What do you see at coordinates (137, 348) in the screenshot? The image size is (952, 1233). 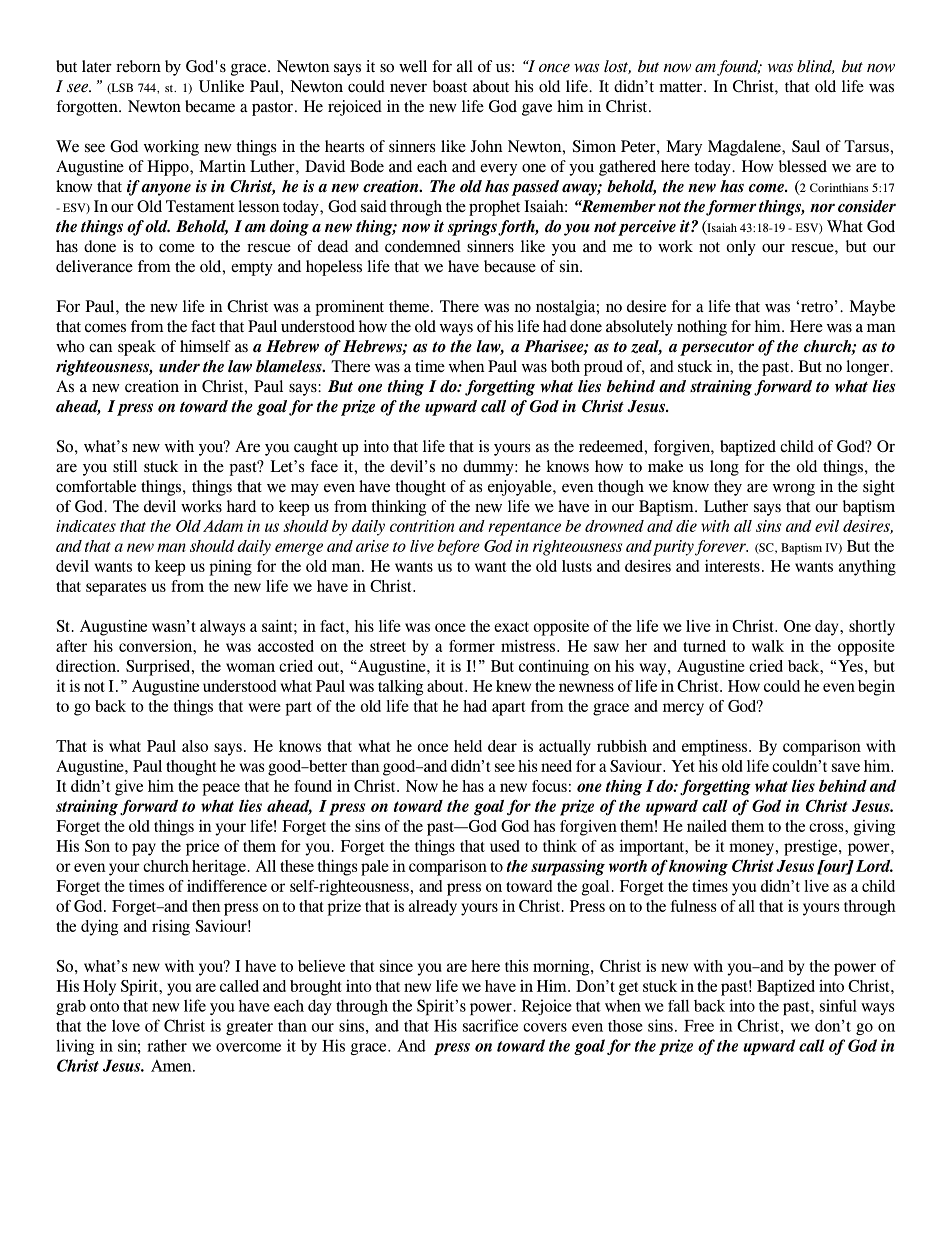 I see `speak` at bounding box center [137, 348].
